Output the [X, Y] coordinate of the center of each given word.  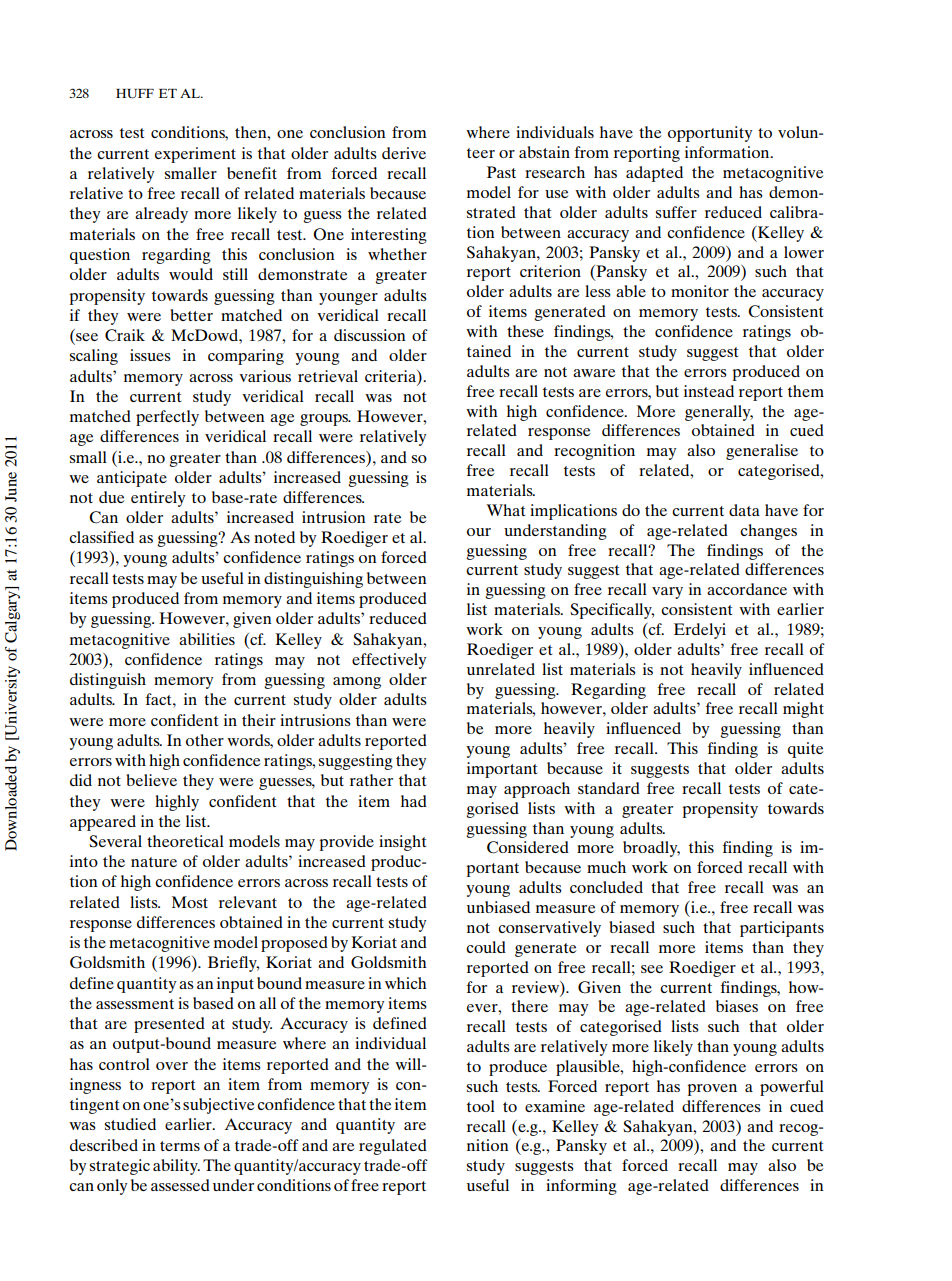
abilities [207, 639]
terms [180, 1146]
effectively [389, 661]
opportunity [710, 134]
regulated [393, 1147]
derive [404, 153]
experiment [195, 155]
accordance [747, 589]
